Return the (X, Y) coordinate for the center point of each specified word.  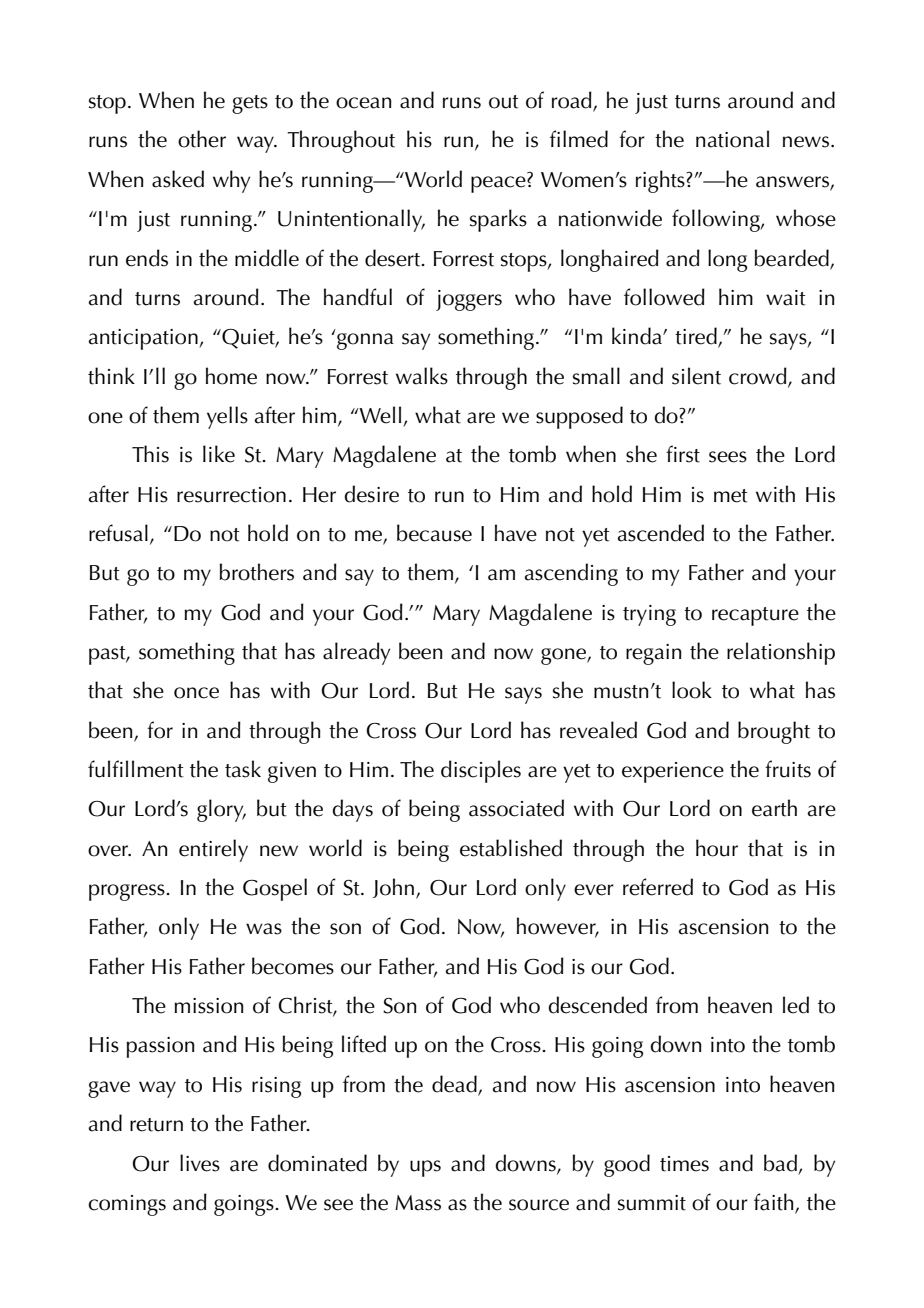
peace (499, 184)
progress (128, 892)
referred (658, 887)
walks (422, 376)
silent (696, 376)
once (196, 693)
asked (178, 179)
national (732, 139)
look (692, 690)
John (395, 888)
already (356, 653)
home (231, 376)
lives (200, 1163)
